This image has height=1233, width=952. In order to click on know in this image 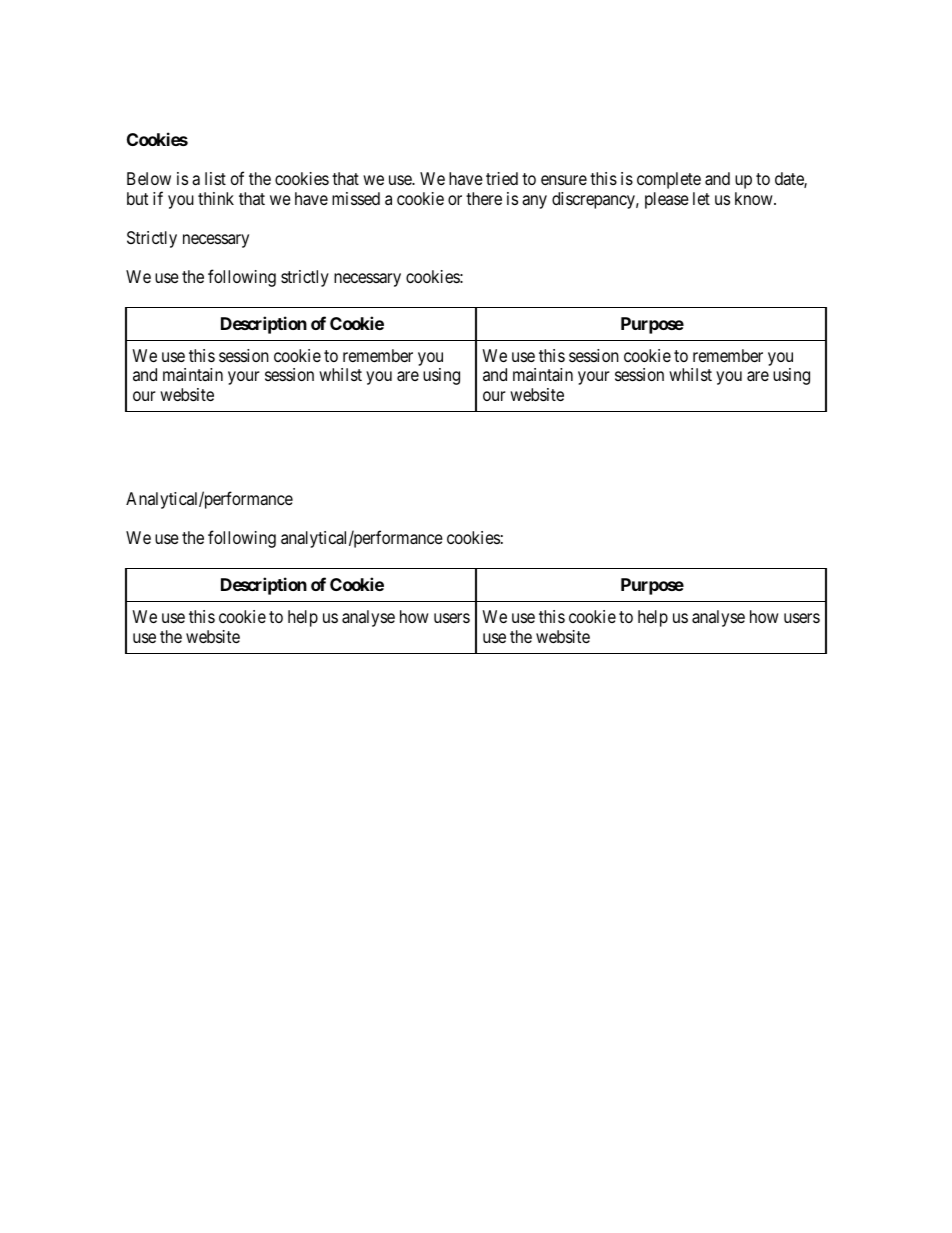, I will do `click(755, 198)`.
